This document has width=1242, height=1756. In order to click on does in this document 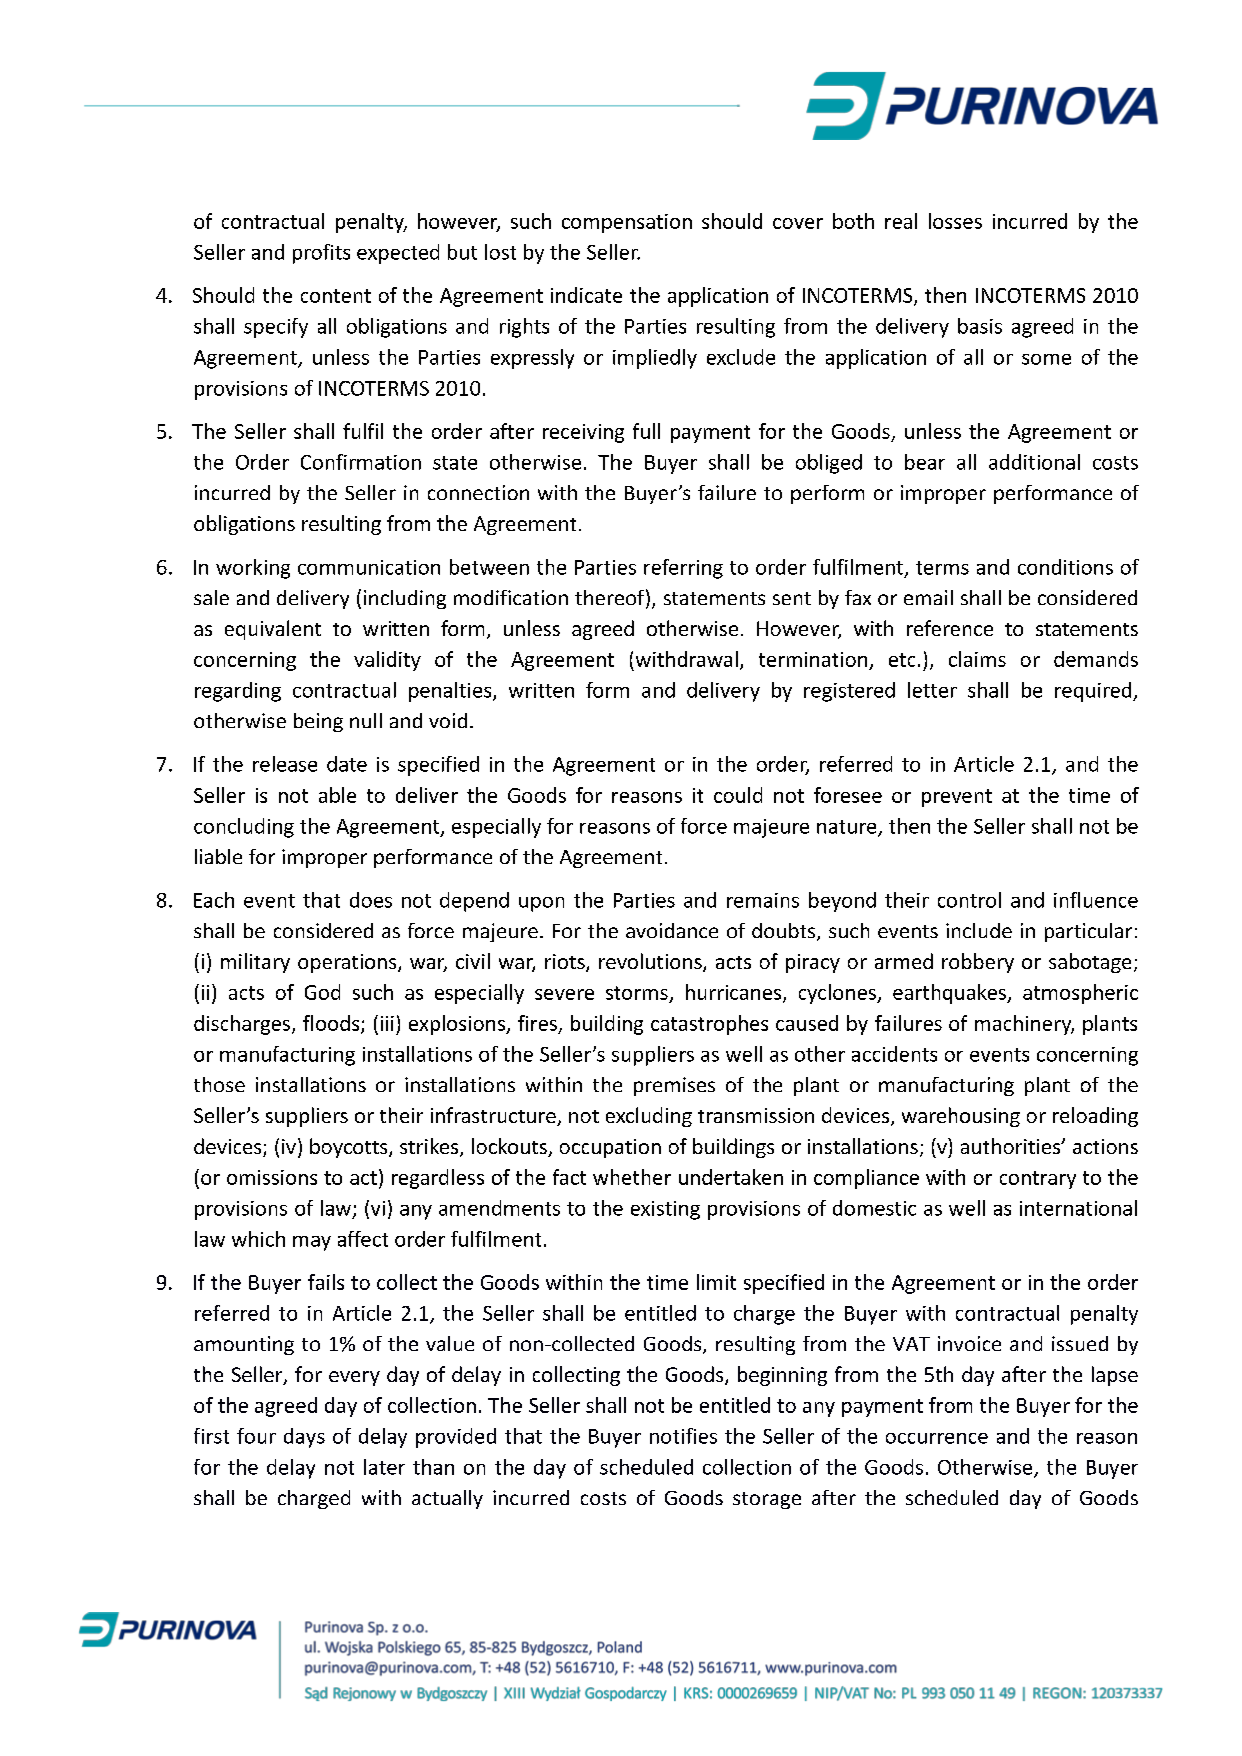, I will do `click(371, 900)`.
